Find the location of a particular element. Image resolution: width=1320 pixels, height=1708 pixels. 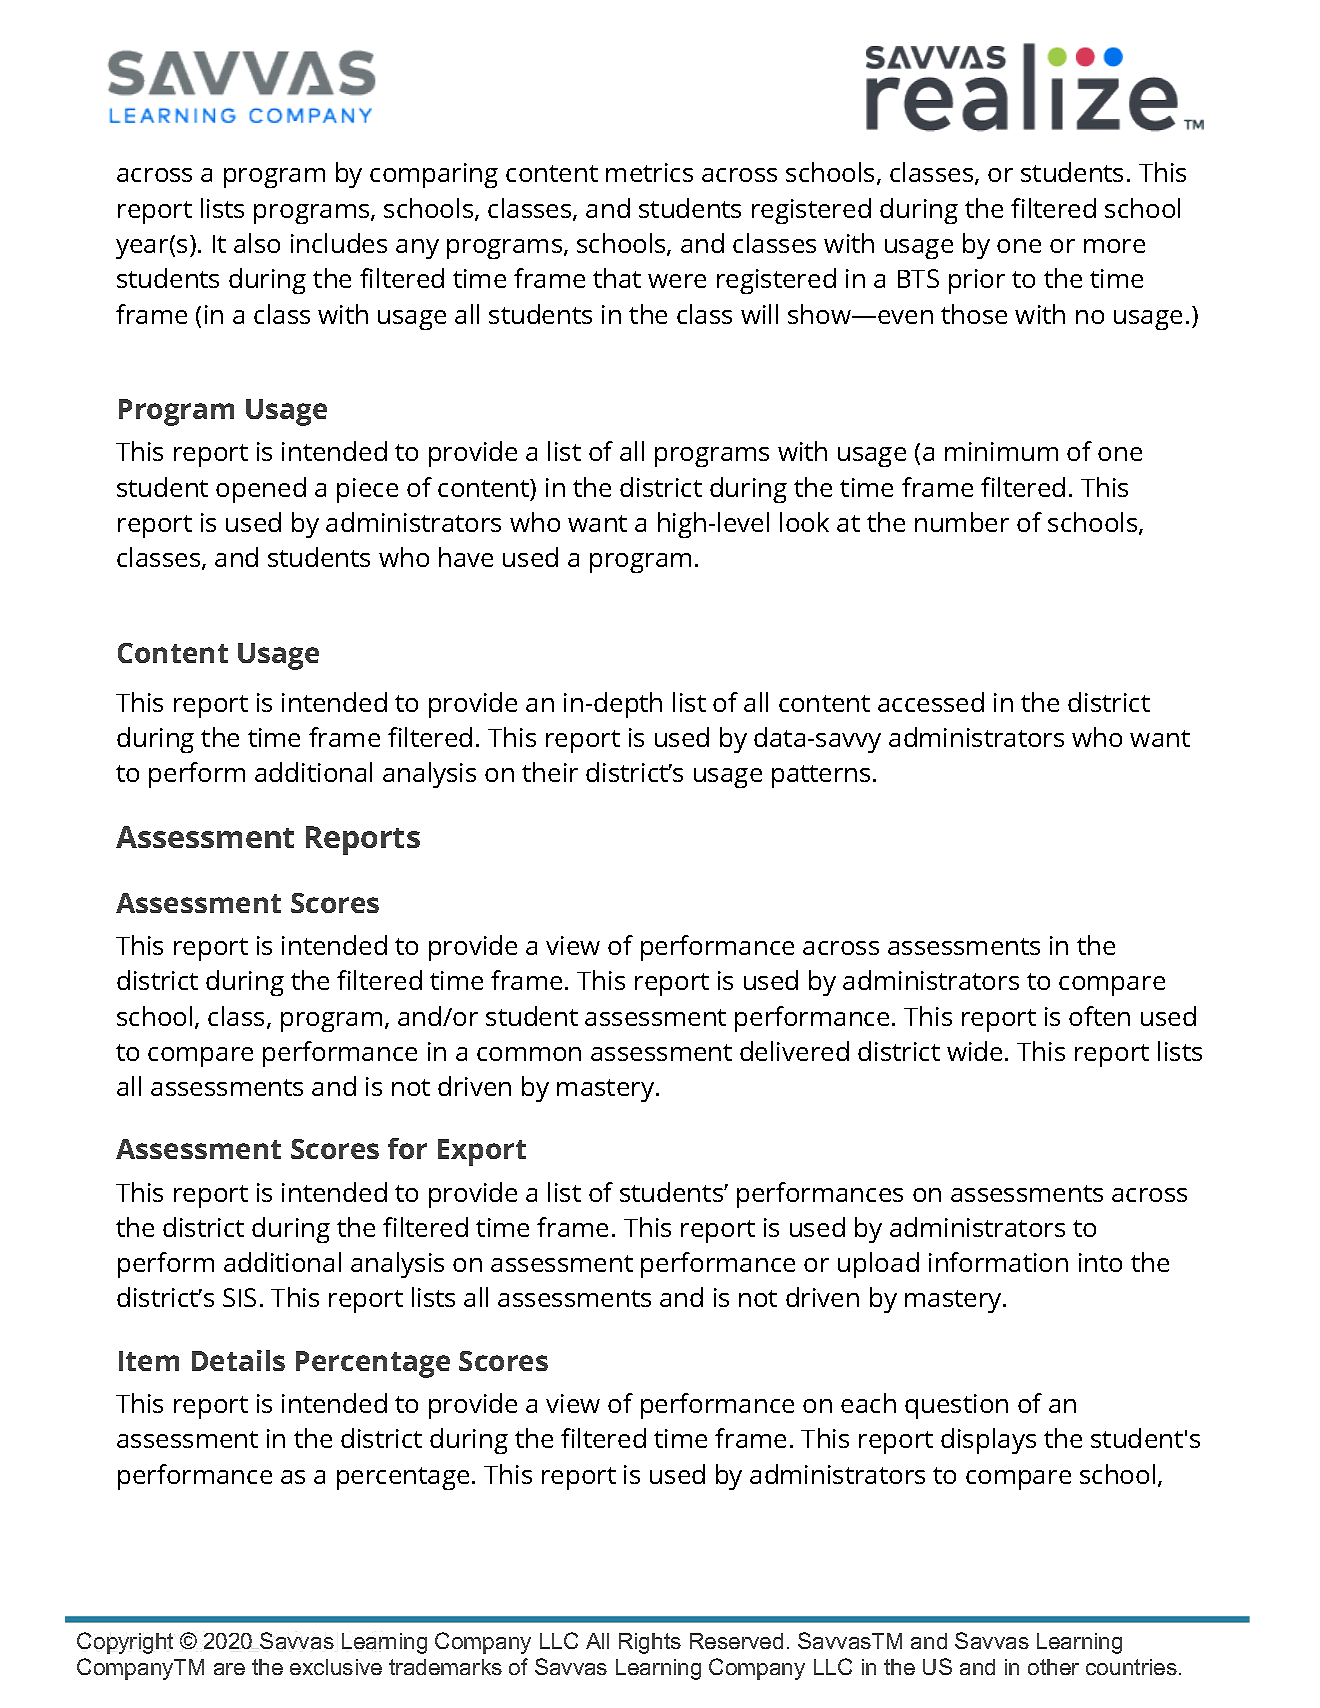

other is located at coordinates (1053, 1667).
